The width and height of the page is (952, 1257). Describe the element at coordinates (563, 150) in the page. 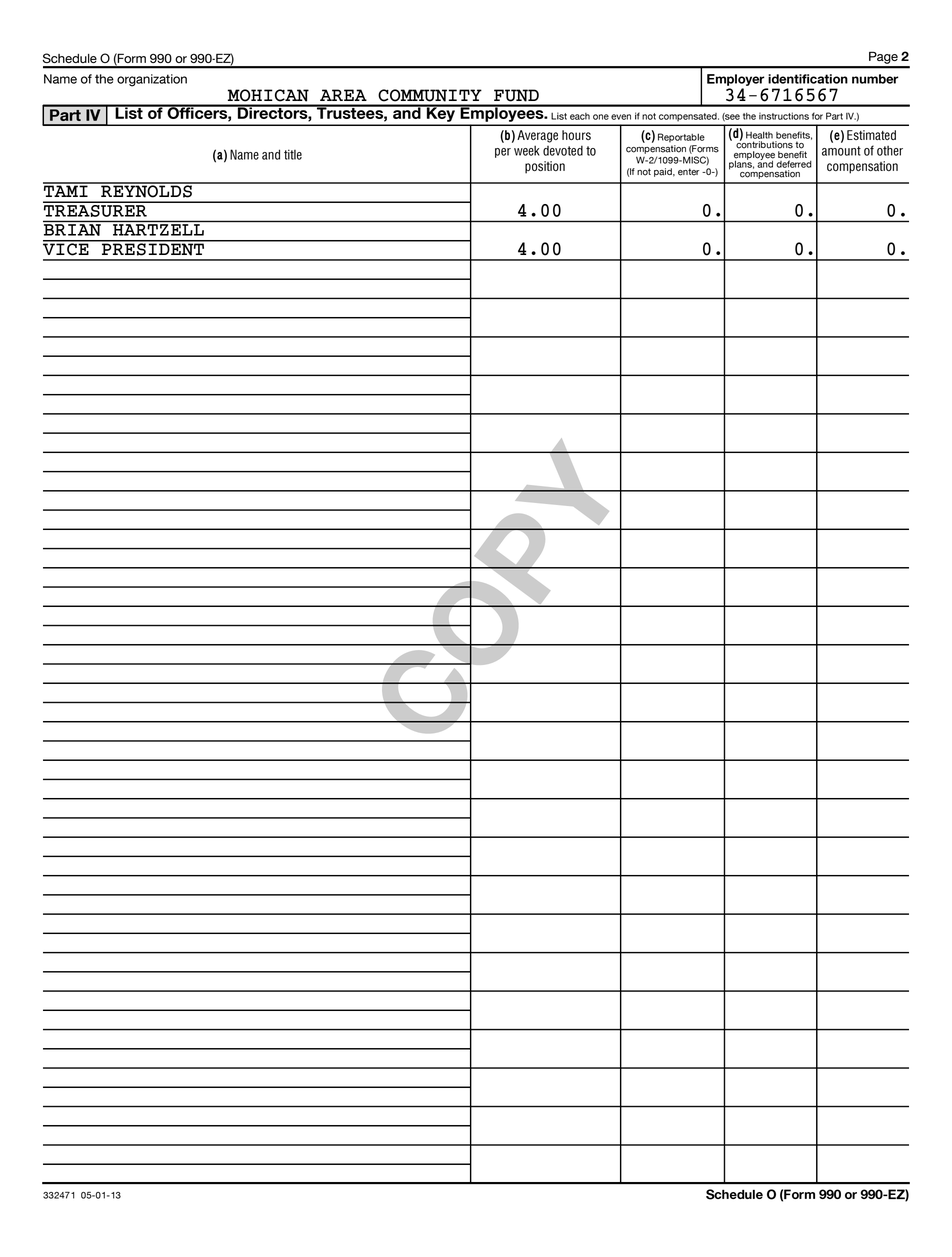

I see `devoted` at that location.
